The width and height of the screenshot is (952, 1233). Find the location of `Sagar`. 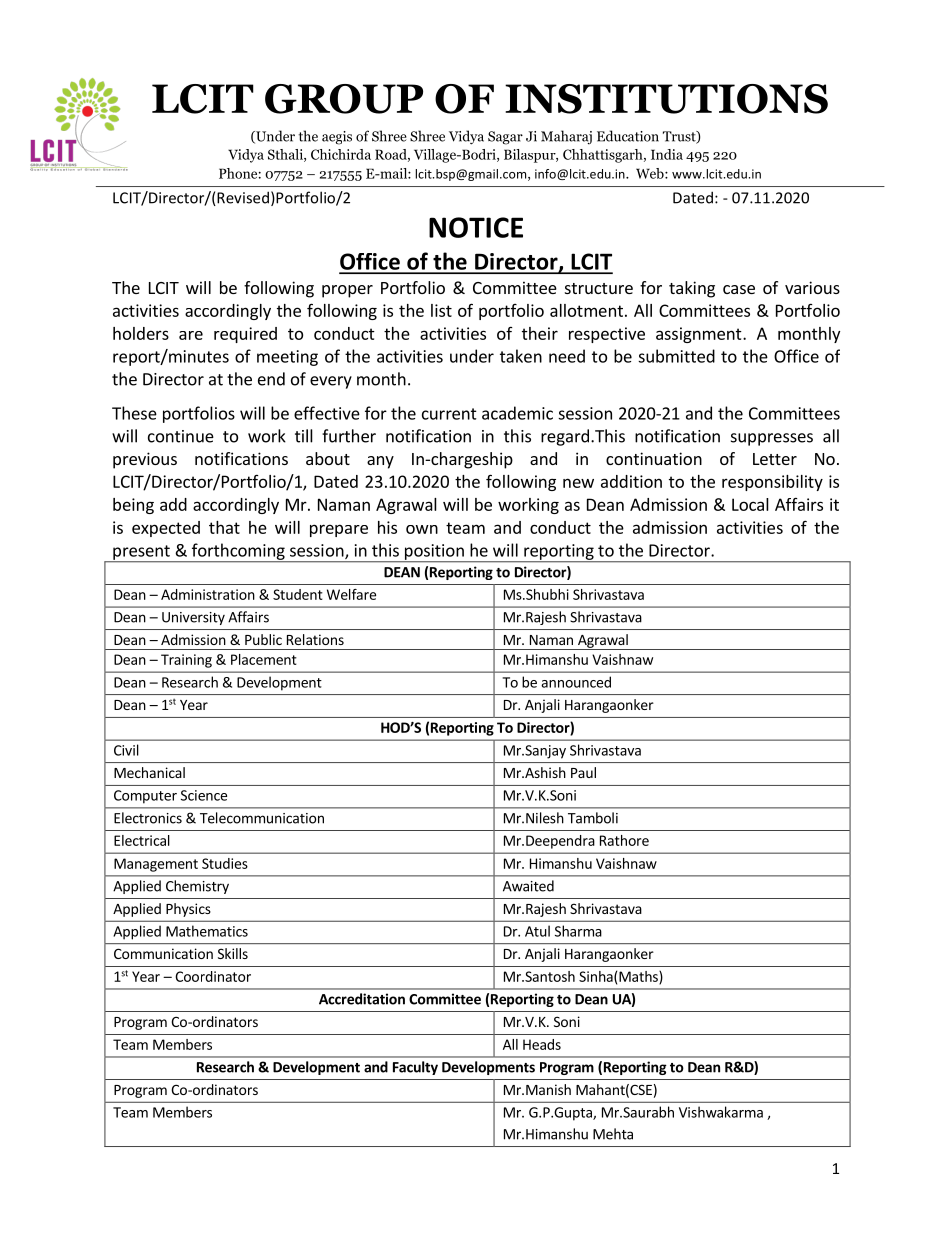

Sagar is located at coordinates (505, 138).
